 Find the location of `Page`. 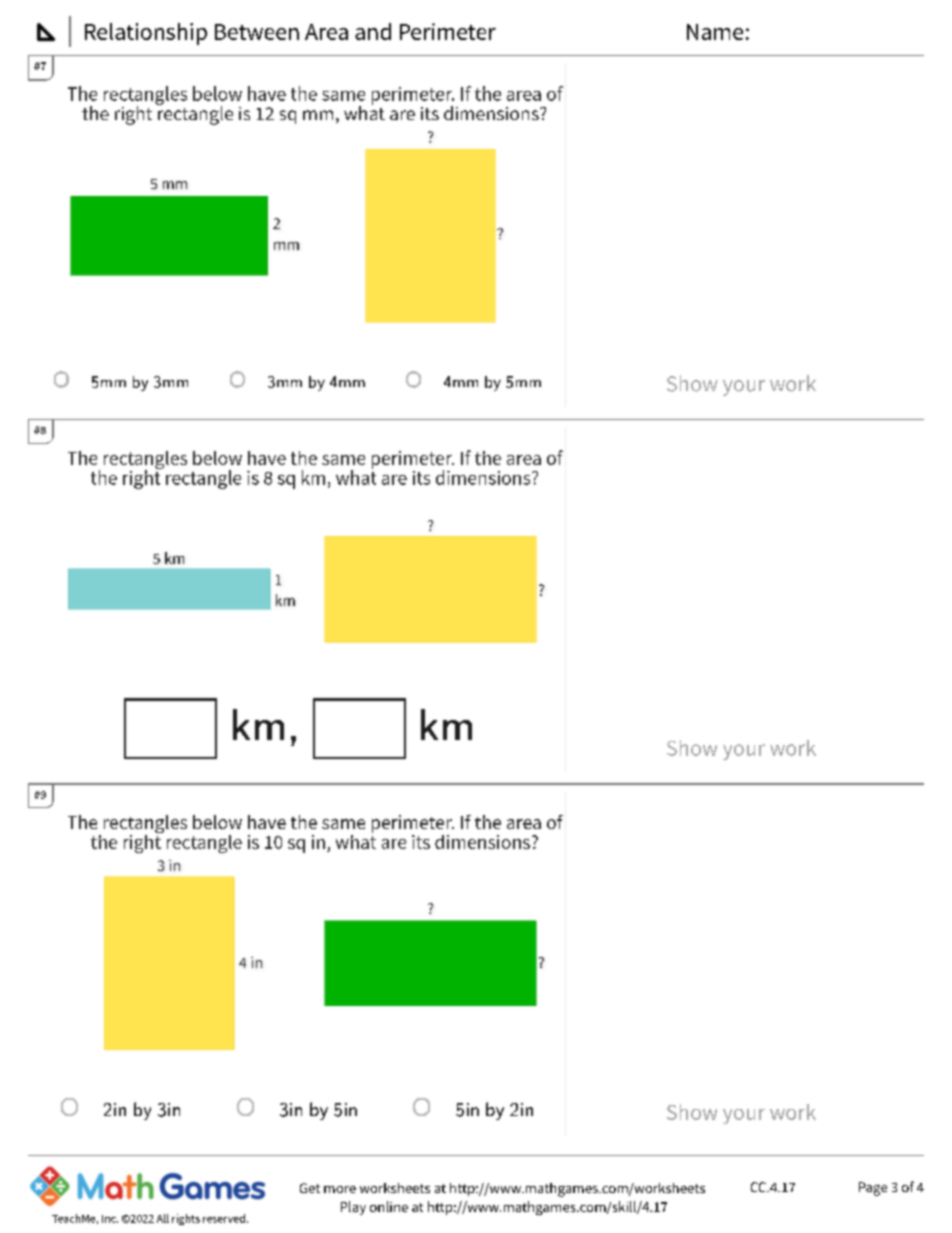

Page is located at coordinates (873, 1189).
